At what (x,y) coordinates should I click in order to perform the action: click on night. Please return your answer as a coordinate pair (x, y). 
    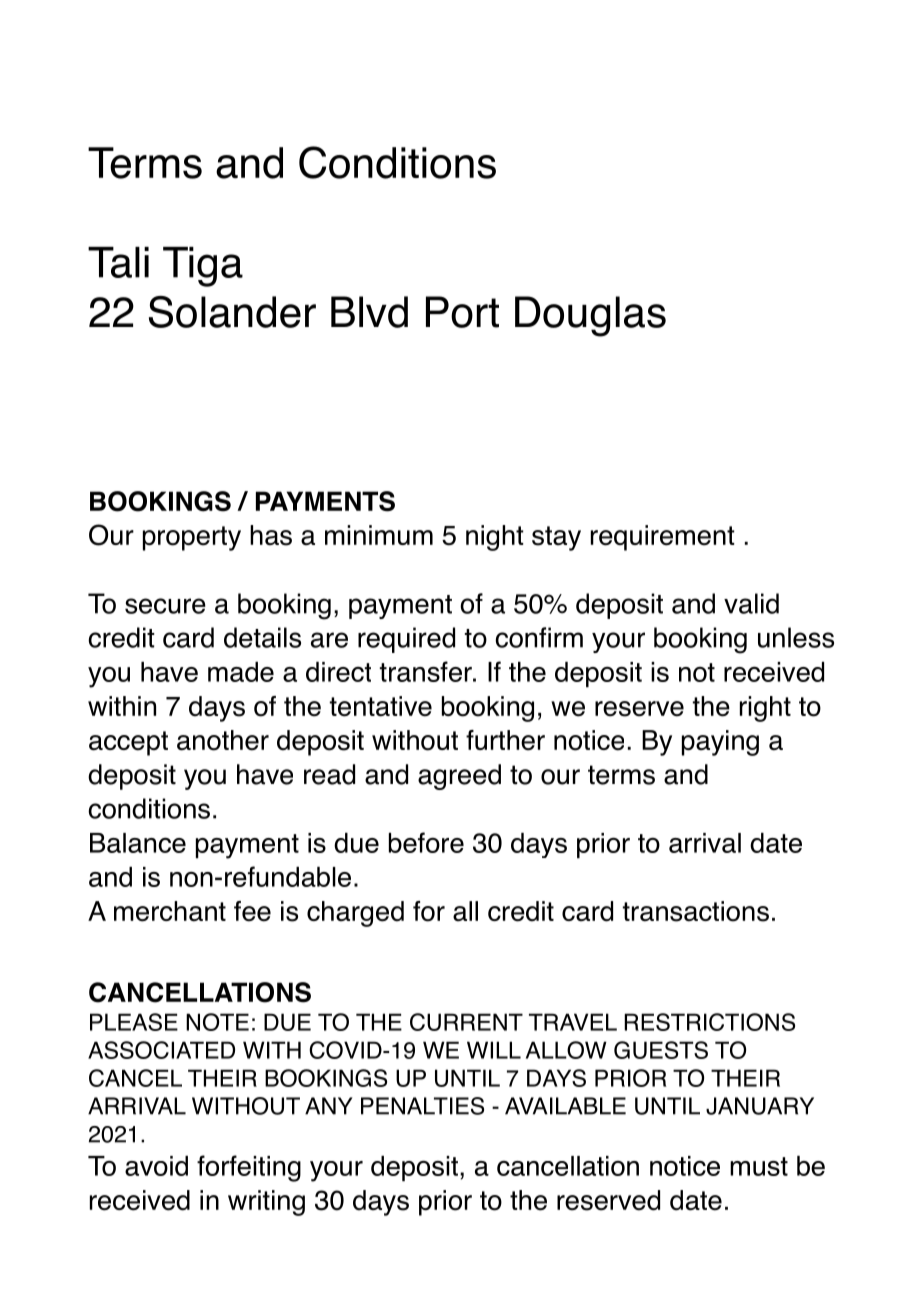
    Looking at the image, I should click on (495, 538).
